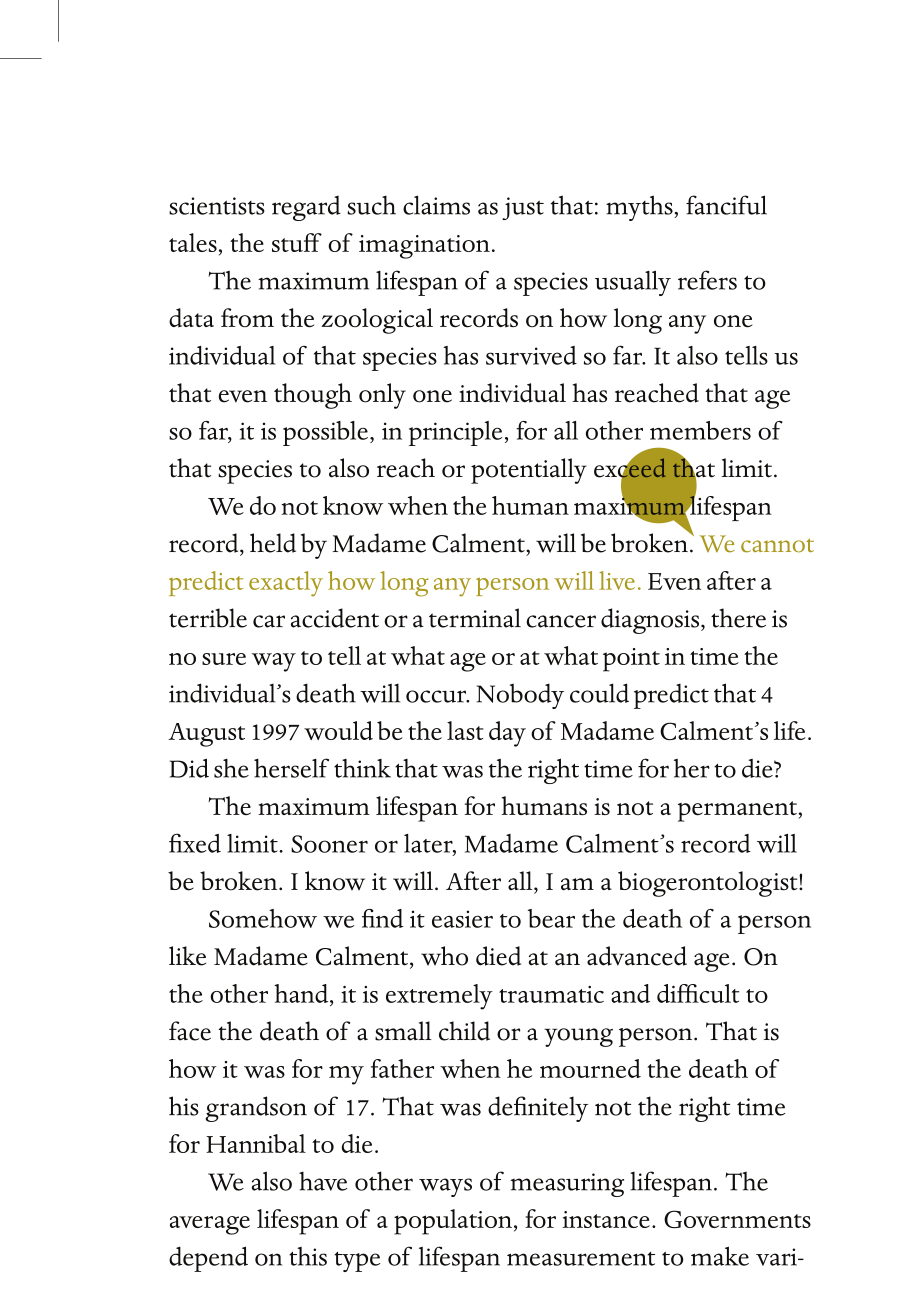 This page has width=924, height=1308. I want to click on Somehow, so click(263, 918).
